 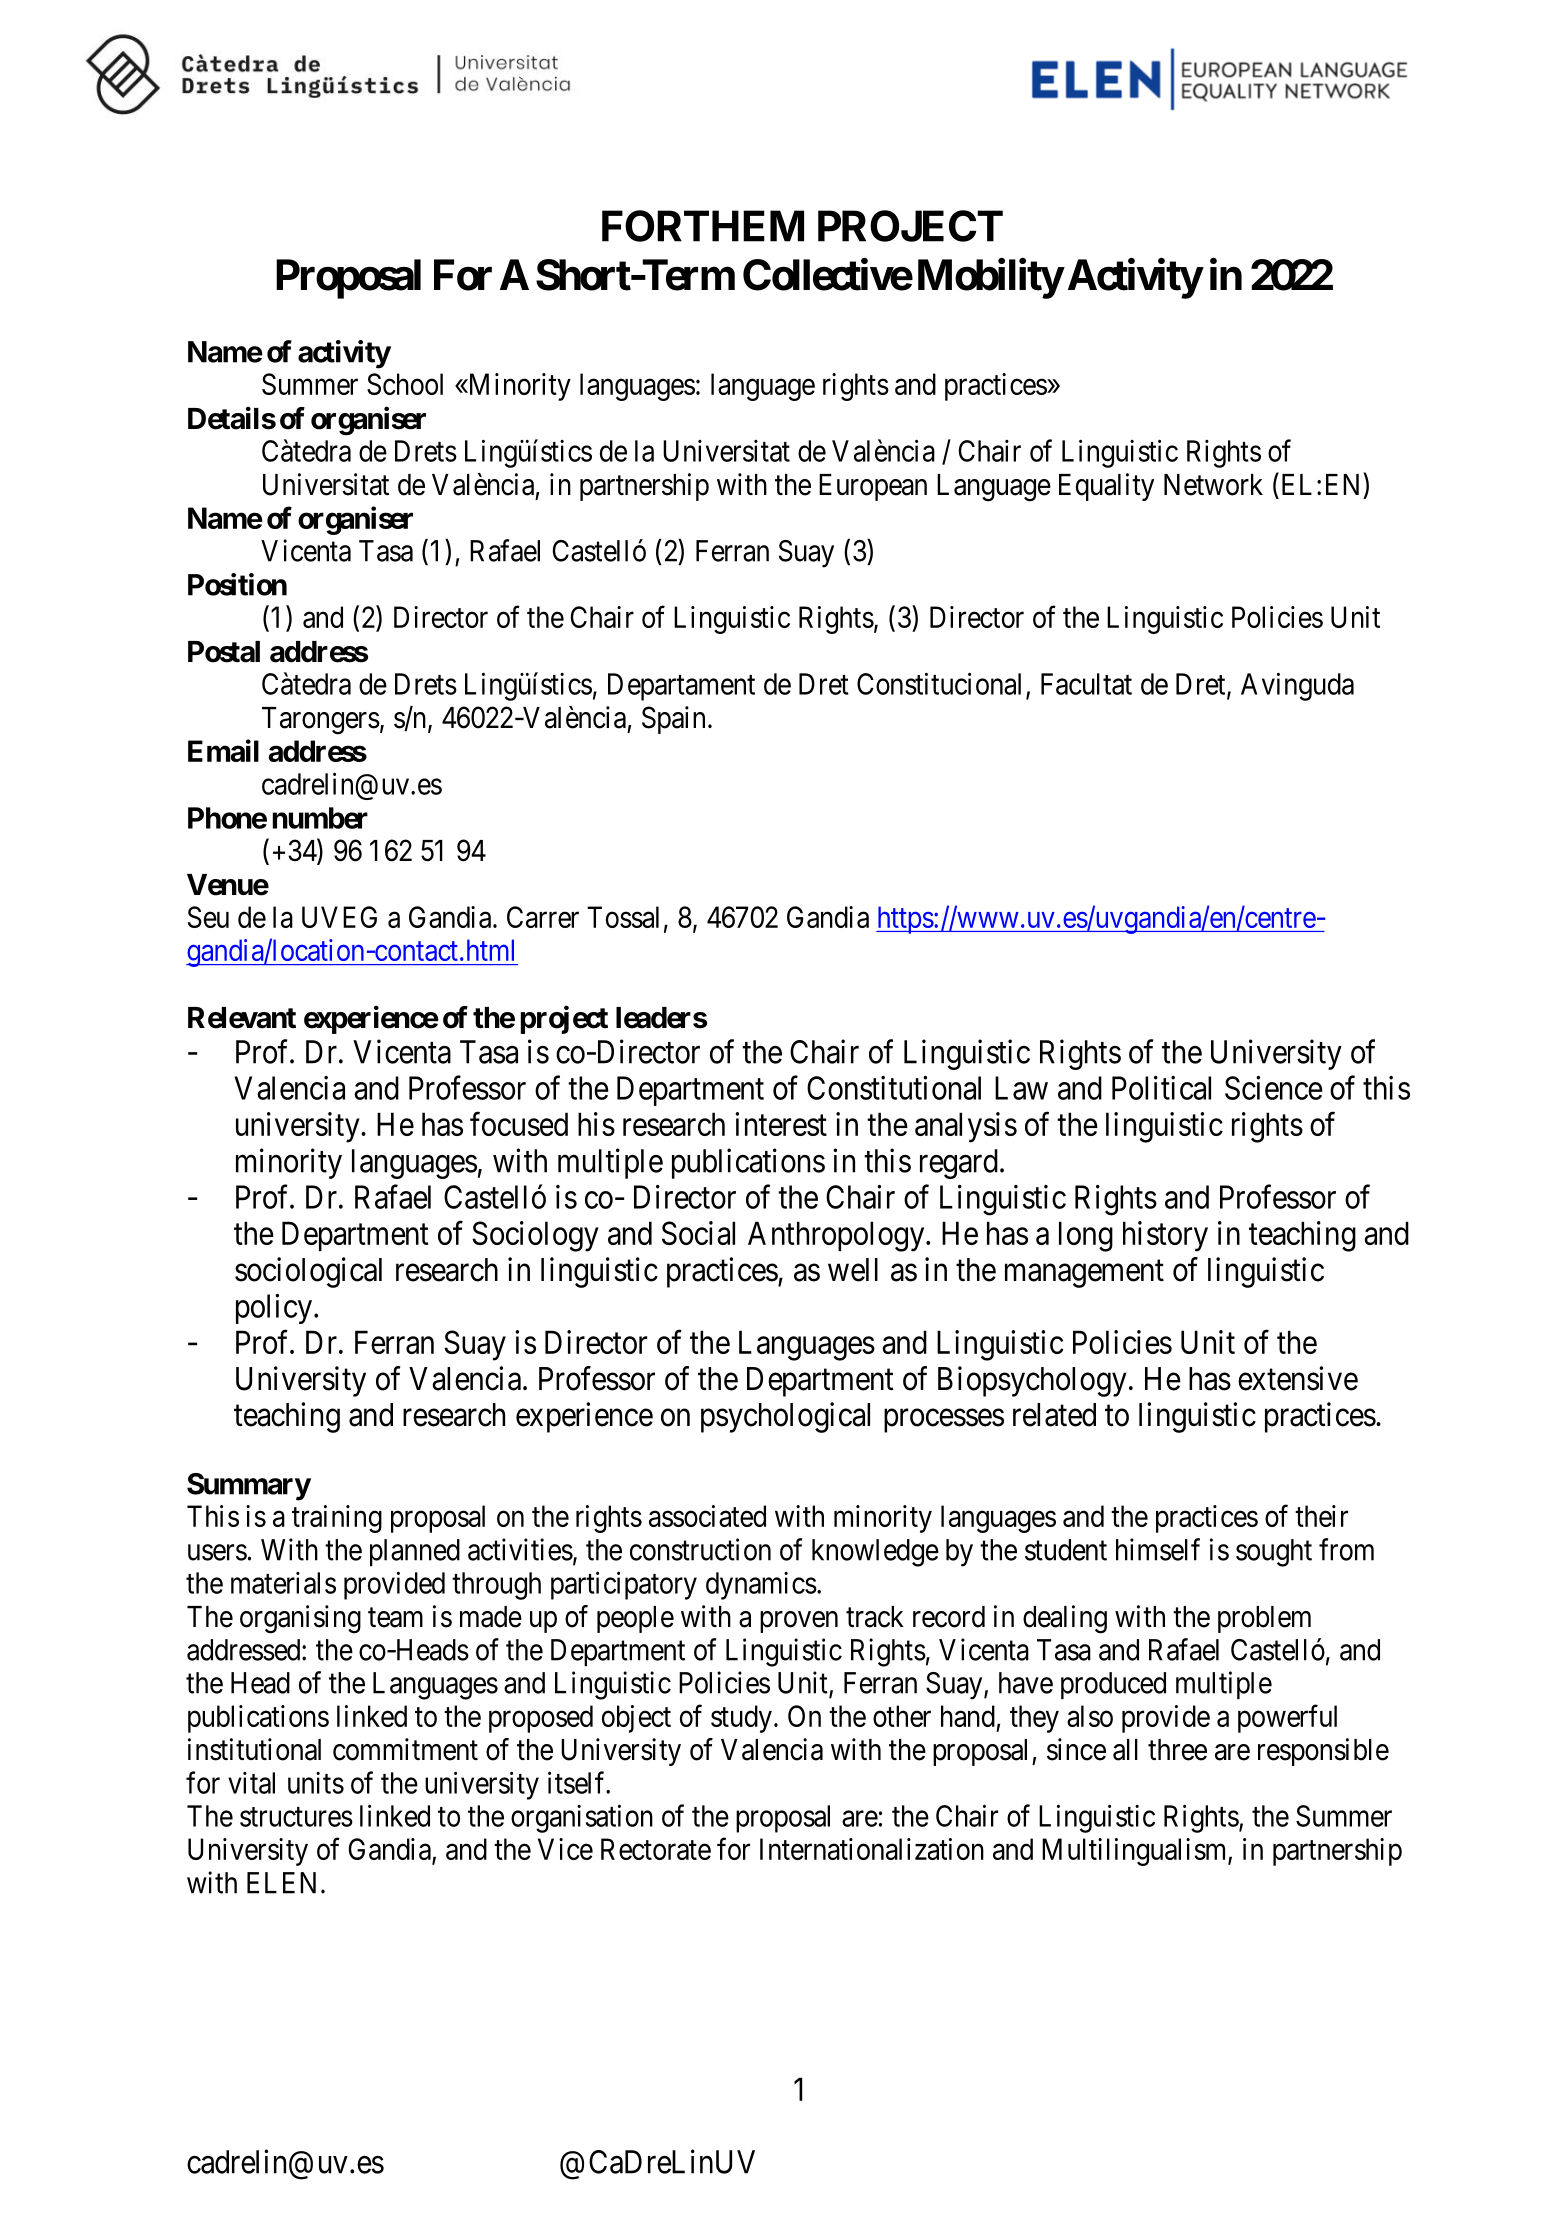 What do you see at coordinates (872, 1849) in the screenshot?
I see `Internationalization` at bounding box center [872, 1849].
